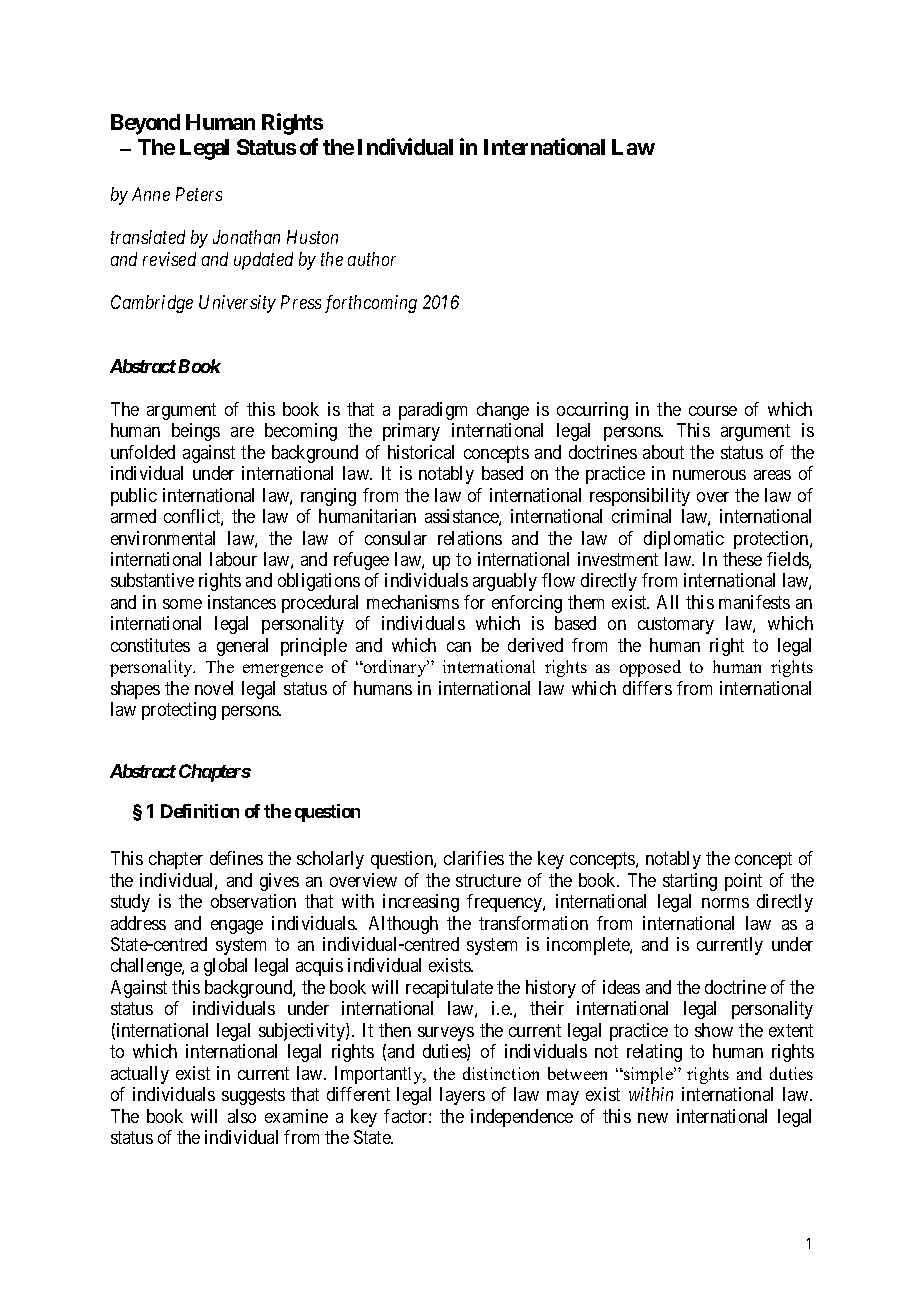 The image size is (924, 1308). Describe the element at coordinates (459, 647) in the page. I see `can` at that location.
